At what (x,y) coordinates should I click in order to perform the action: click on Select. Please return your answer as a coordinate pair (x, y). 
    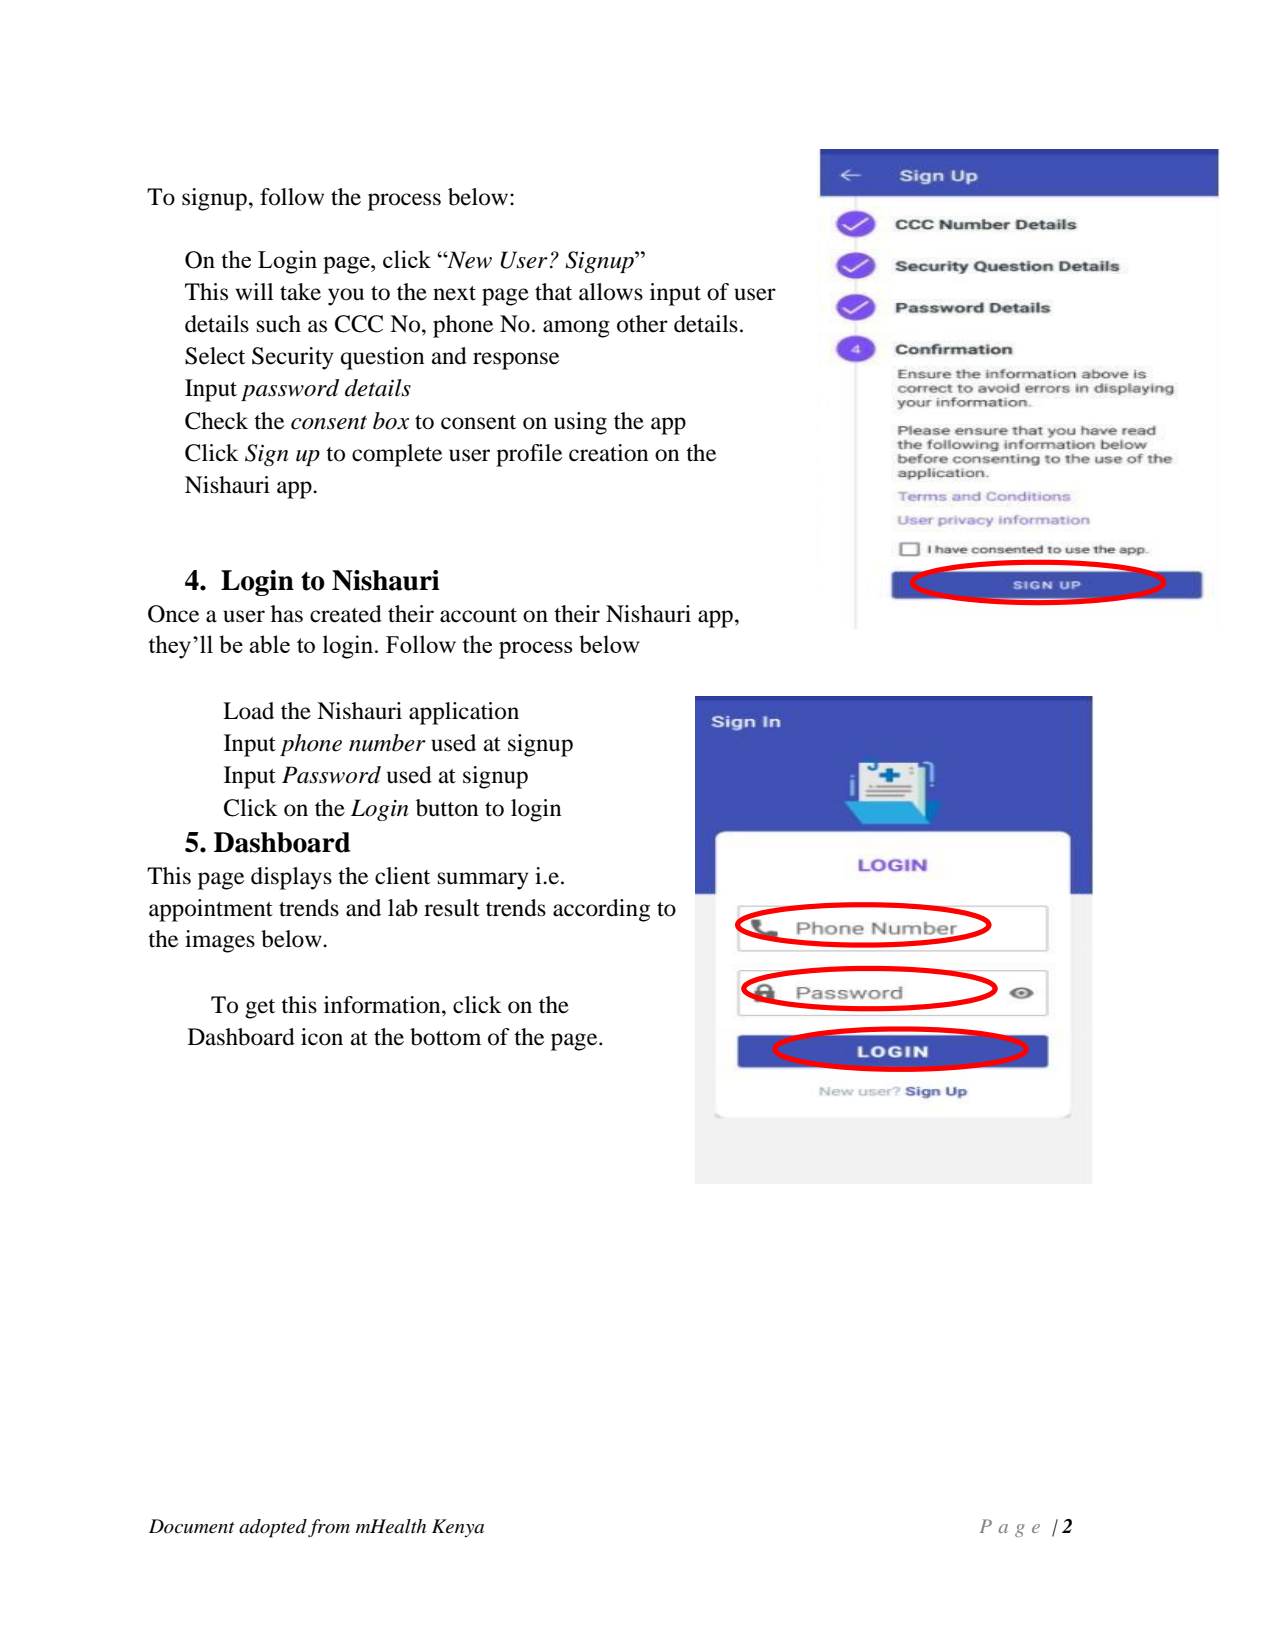
    Looking at the image, I should click on (215, 356).
